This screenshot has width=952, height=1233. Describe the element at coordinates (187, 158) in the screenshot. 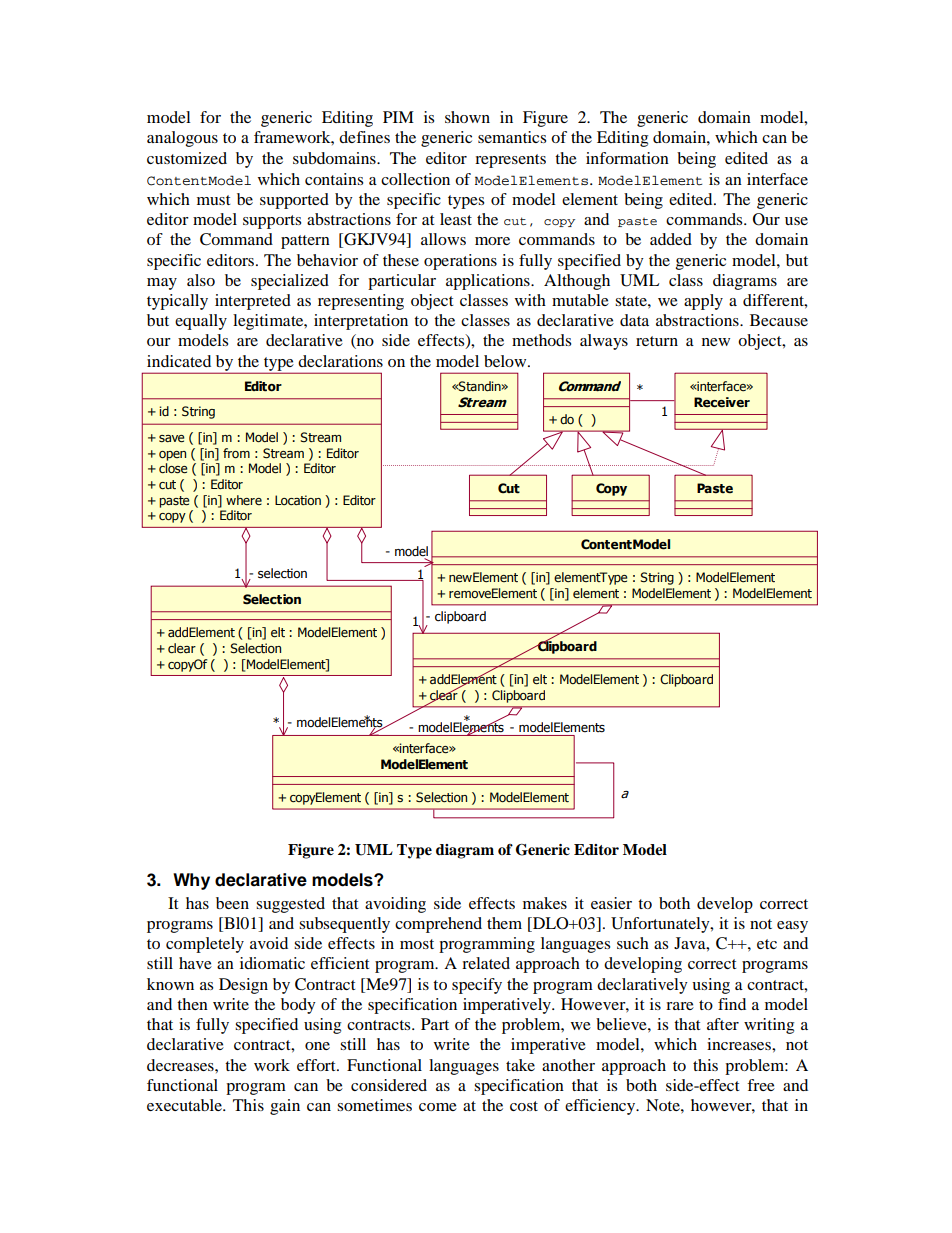

I see `customized` at that location.
